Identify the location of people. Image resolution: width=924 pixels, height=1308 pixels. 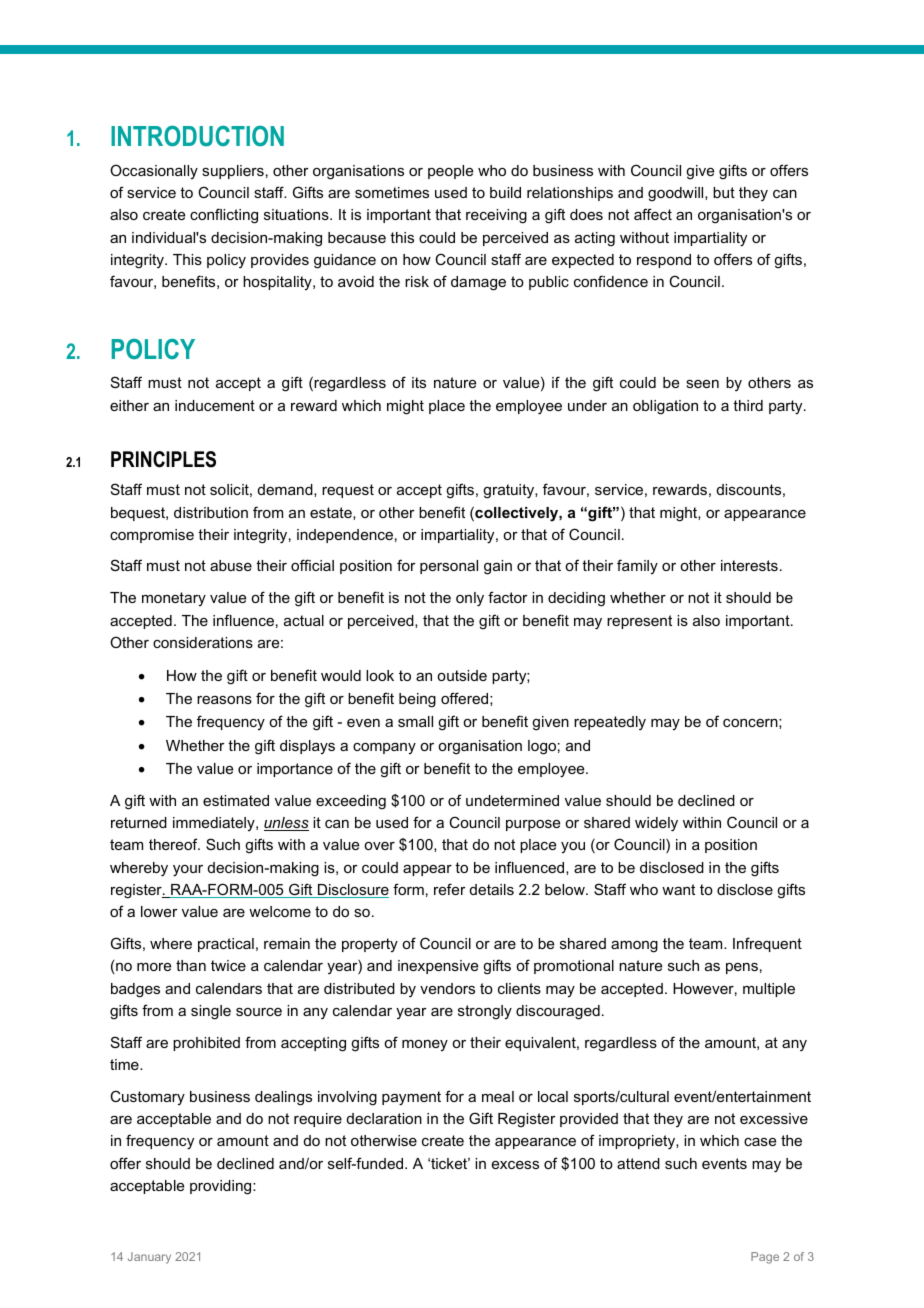
(450, 172).
